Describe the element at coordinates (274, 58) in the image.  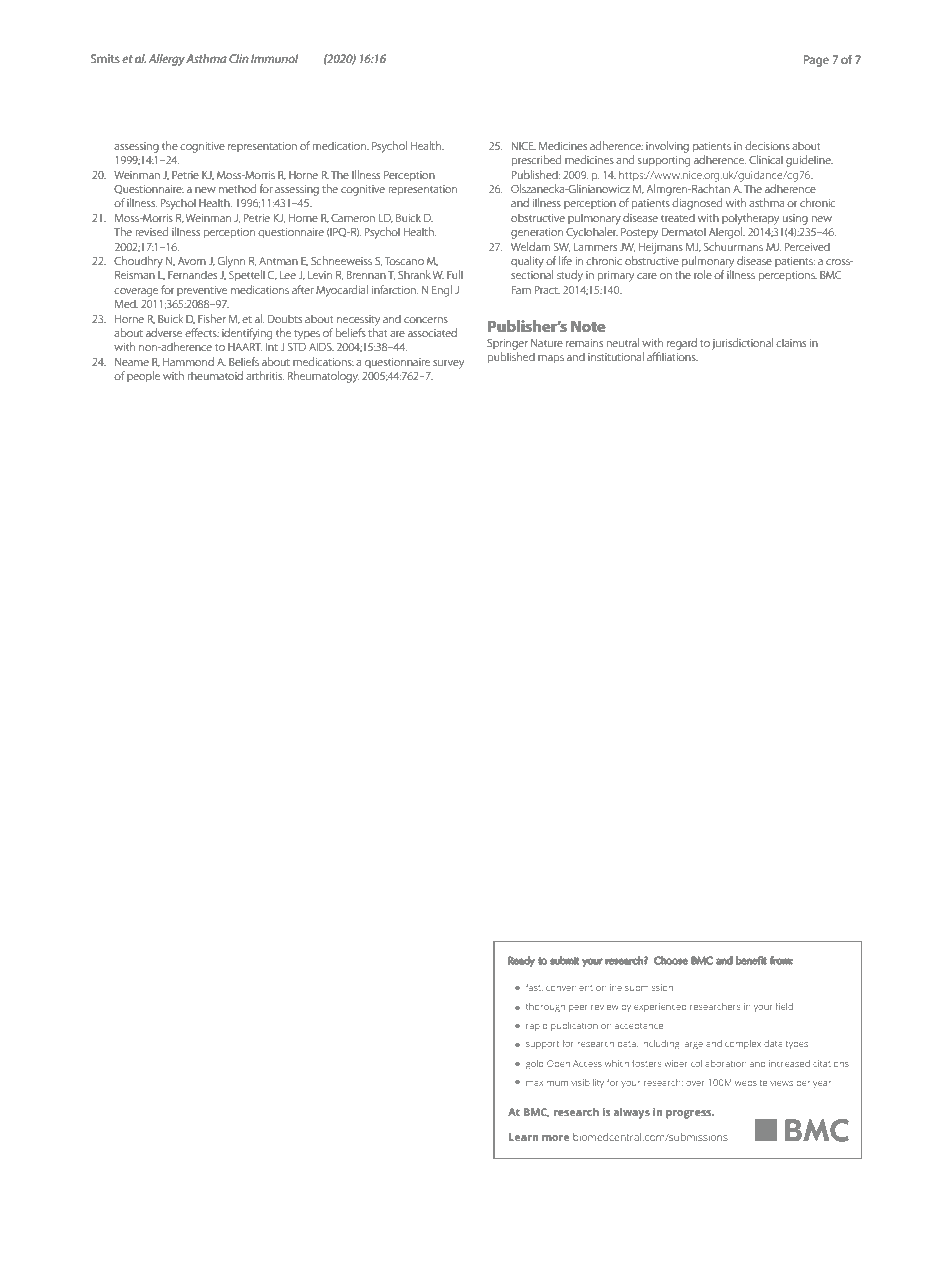
I see `Immunol` at that location.
